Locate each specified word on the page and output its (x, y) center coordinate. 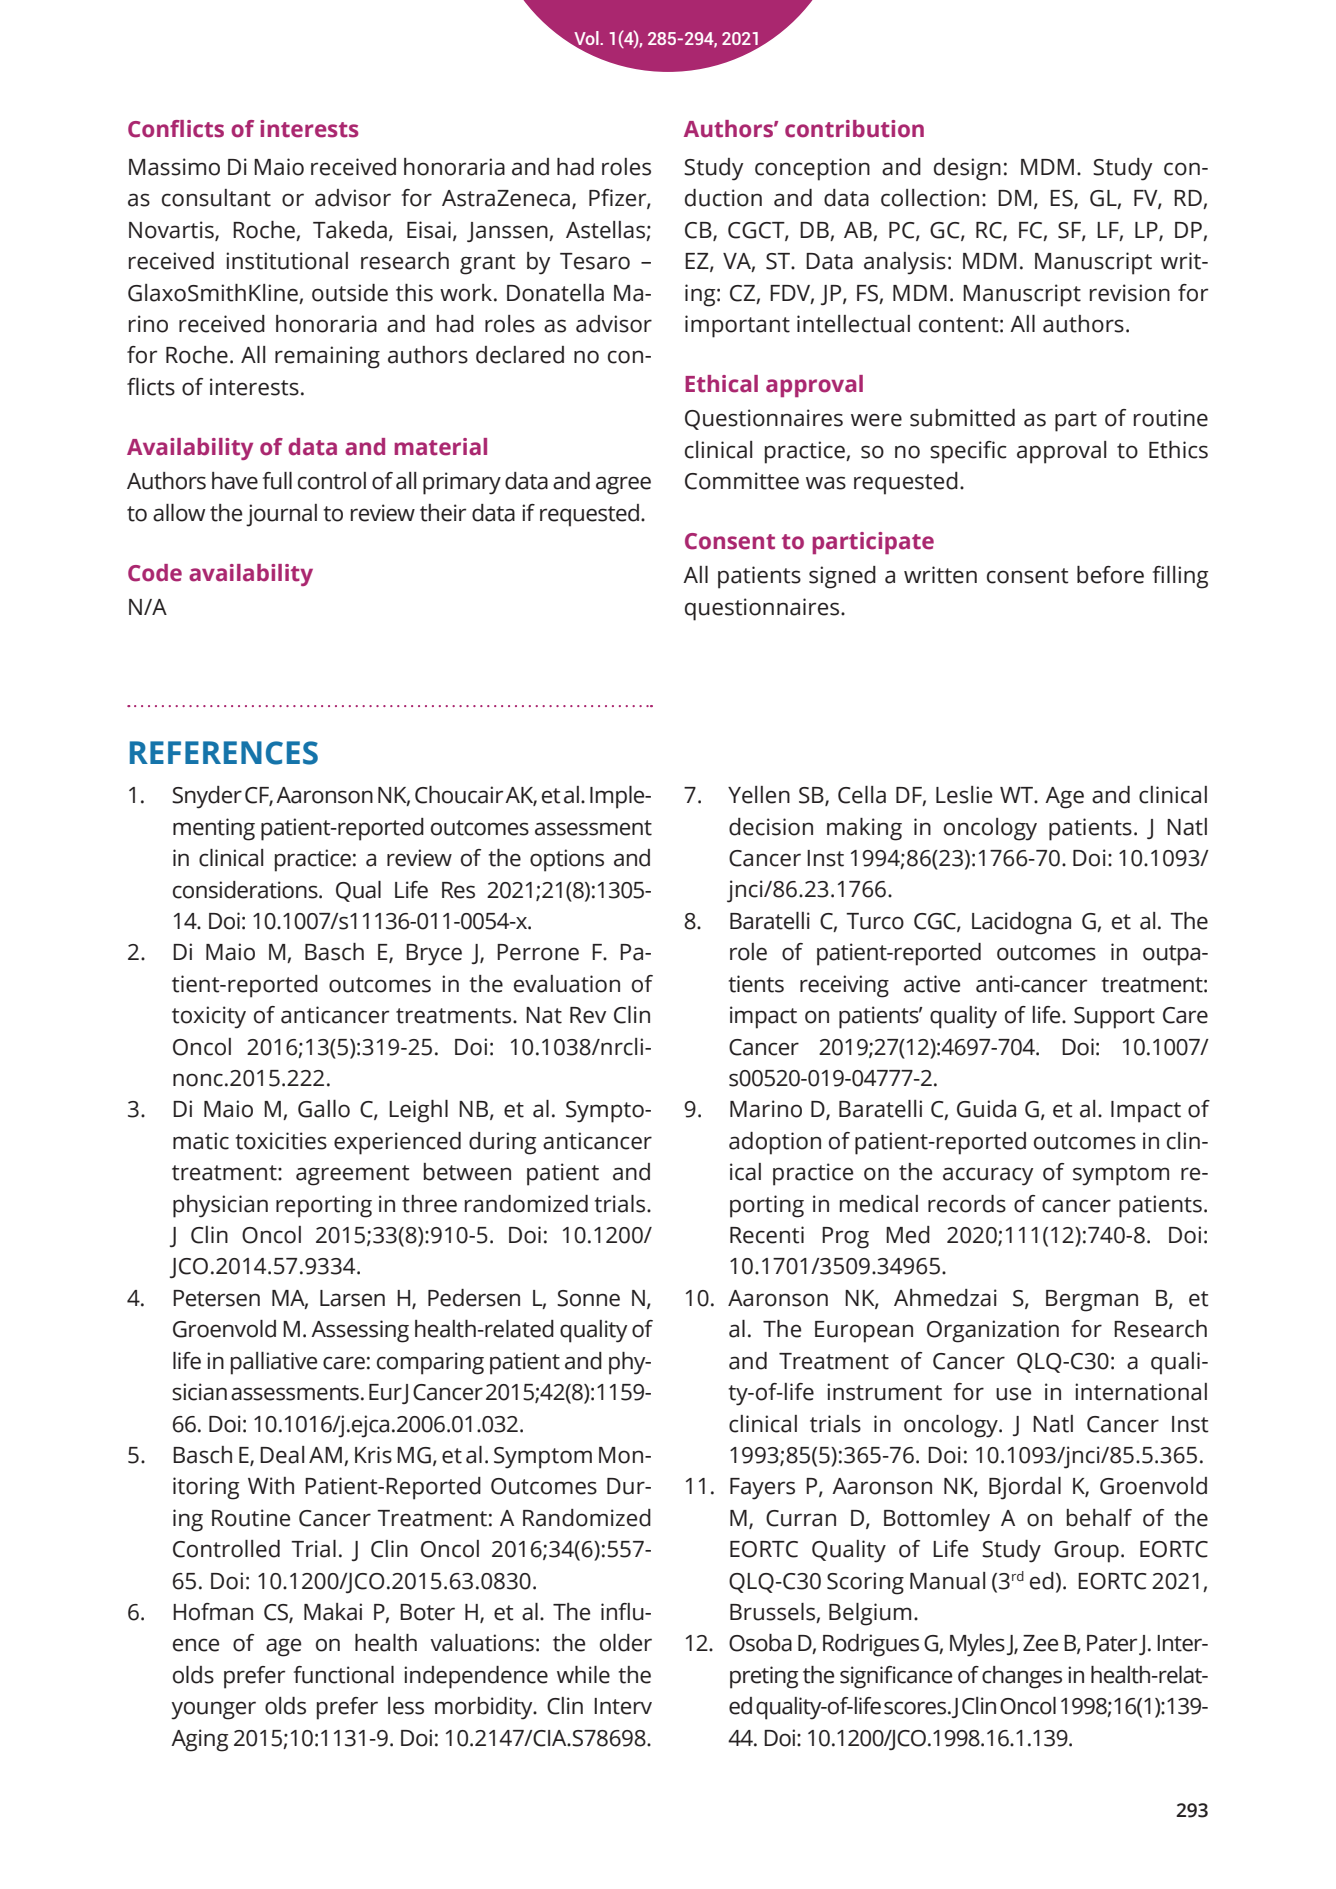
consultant (216, 198)
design (967, 169)
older (626, 1643)
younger (213, 1710)
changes (1022, 1677)
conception (812, 169)
